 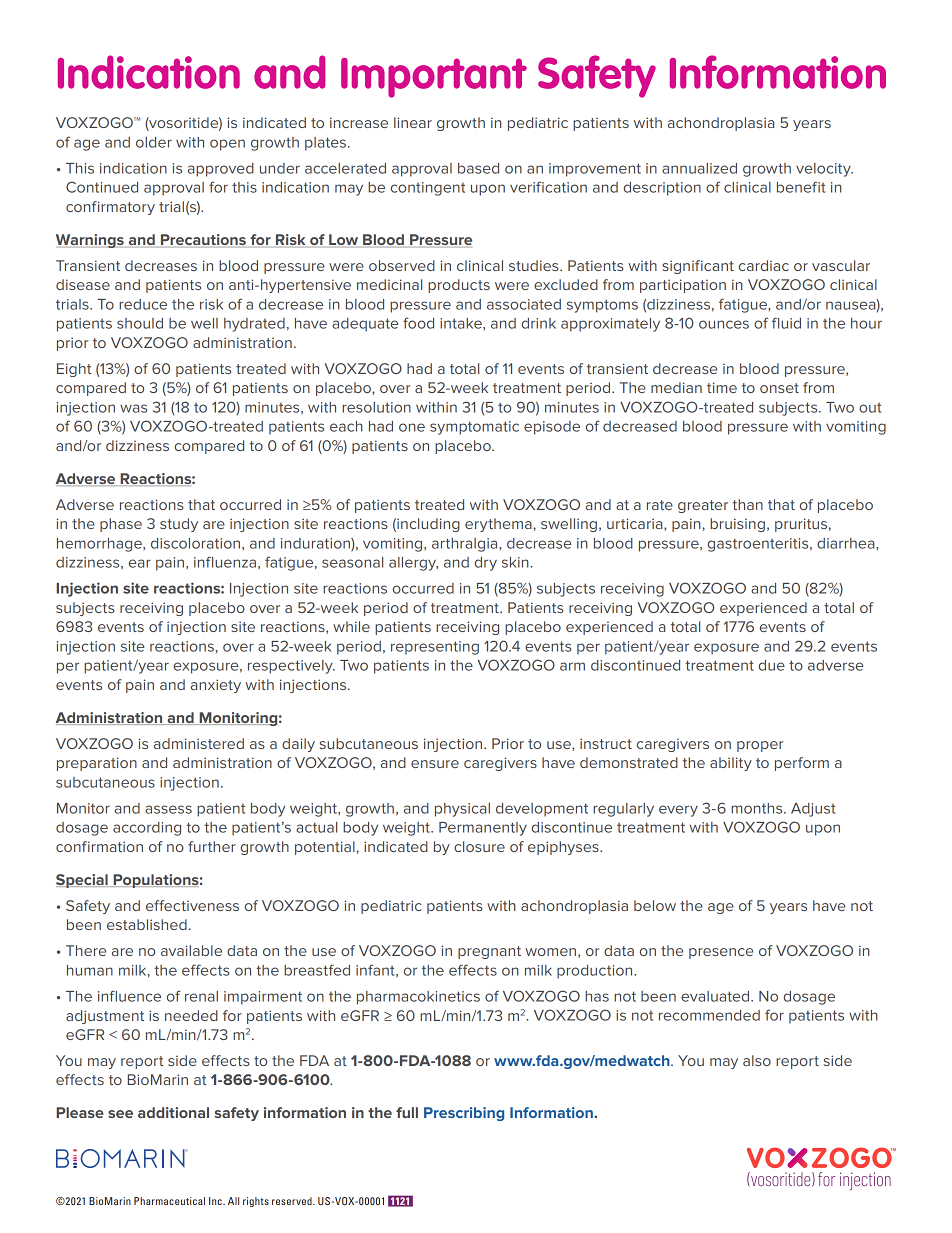 What do you see at coordinates (779, 388) in the image?
I see `onset` at bounding box center [779, 388].
